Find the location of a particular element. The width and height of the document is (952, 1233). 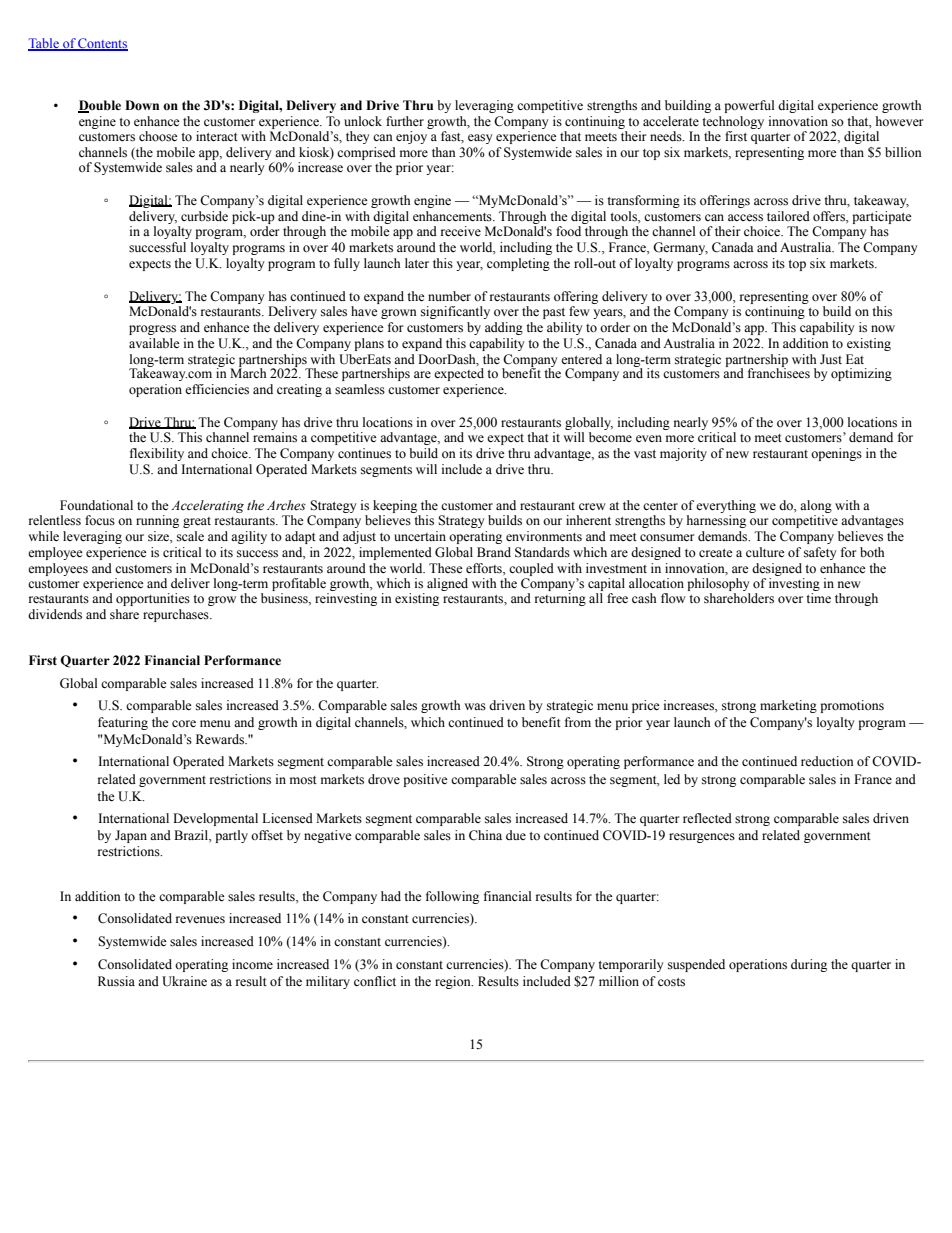

powerful is located at coordinates (749, 106).
